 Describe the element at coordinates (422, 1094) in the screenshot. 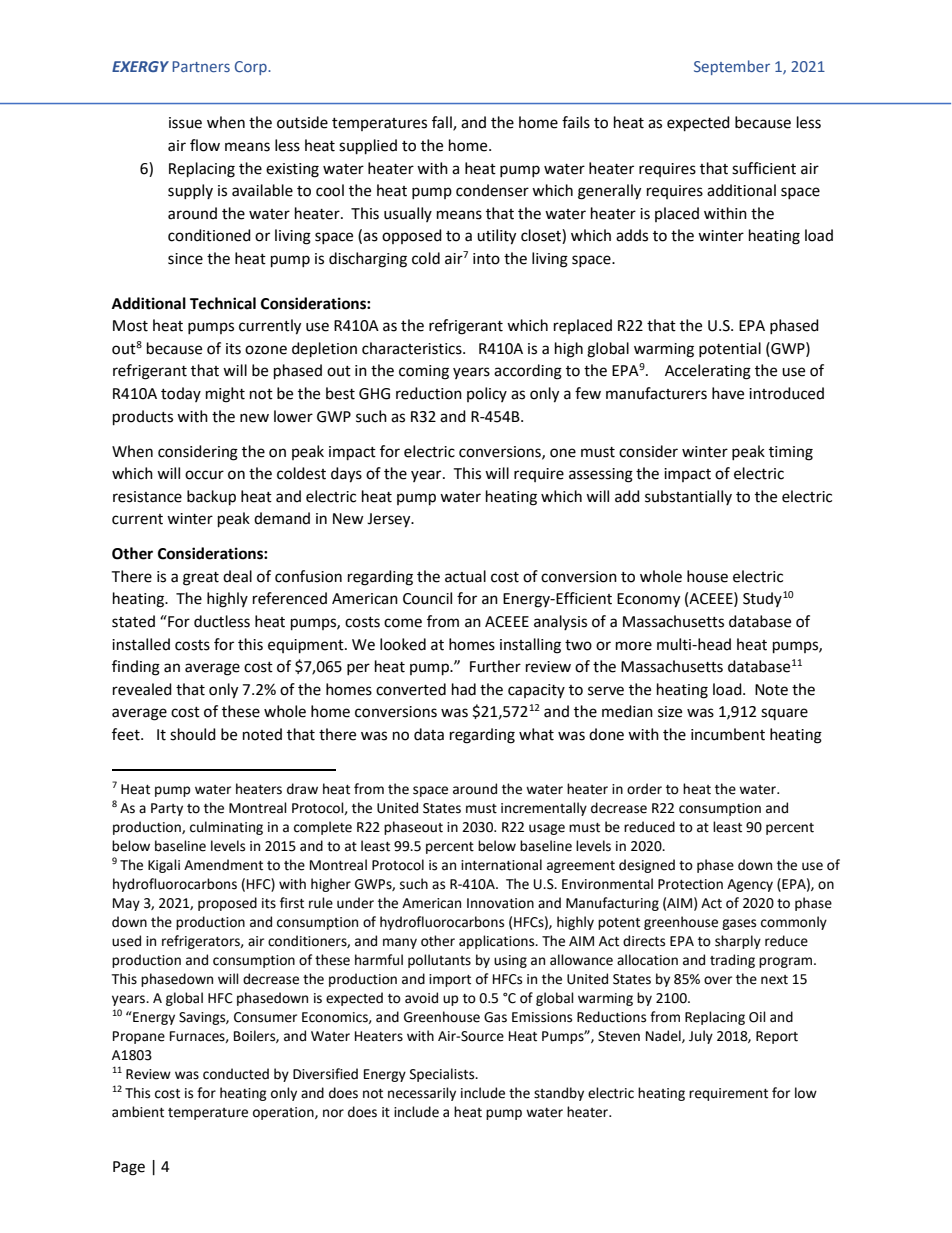

I see `necessarily` at that location.
